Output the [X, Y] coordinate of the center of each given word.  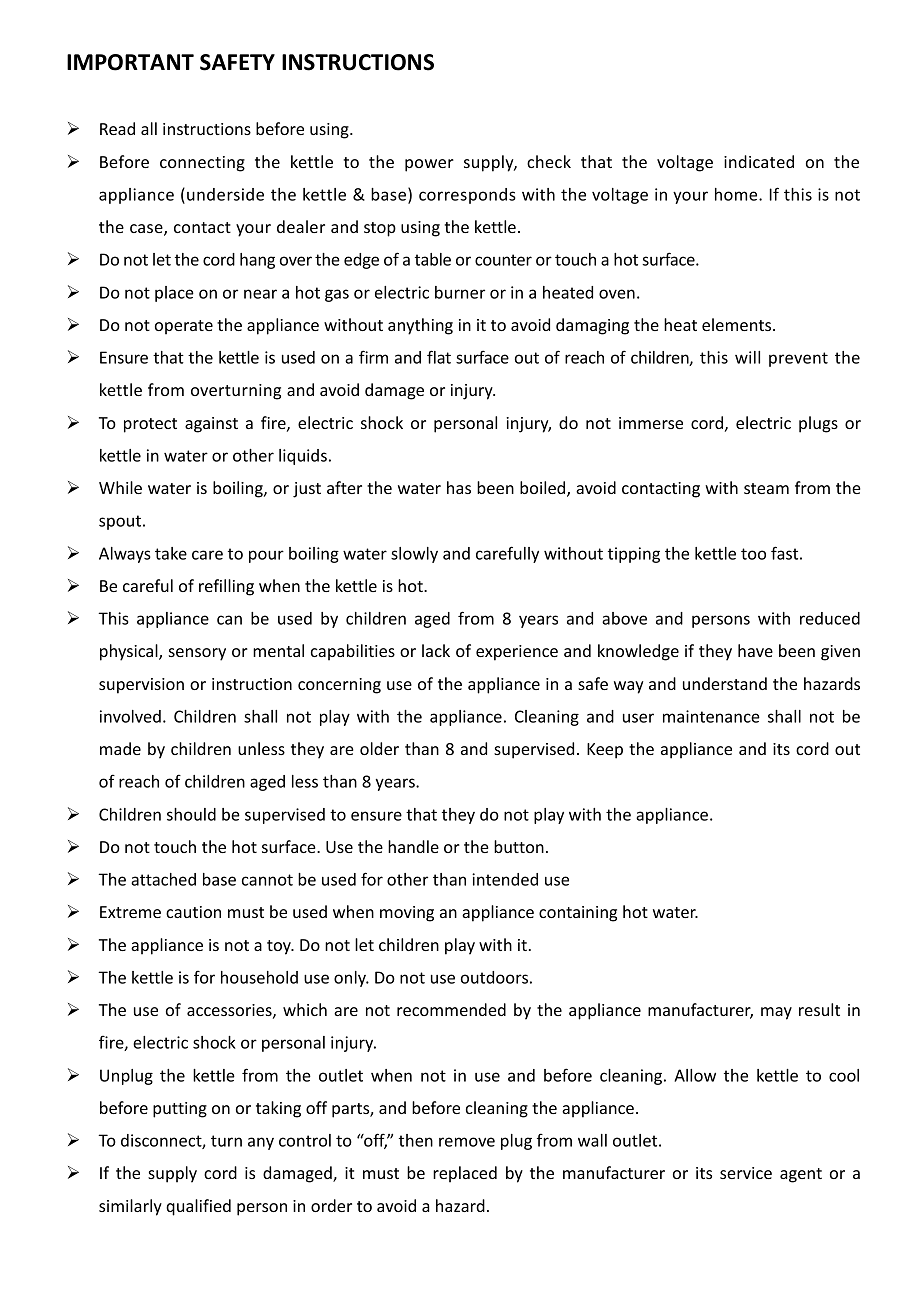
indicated [759, 161]
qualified [198, 1207]
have [755, 650]
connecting [202, 164]
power [429, 165]
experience [517, 653]
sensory [197, 654]
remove [467, 1142]
